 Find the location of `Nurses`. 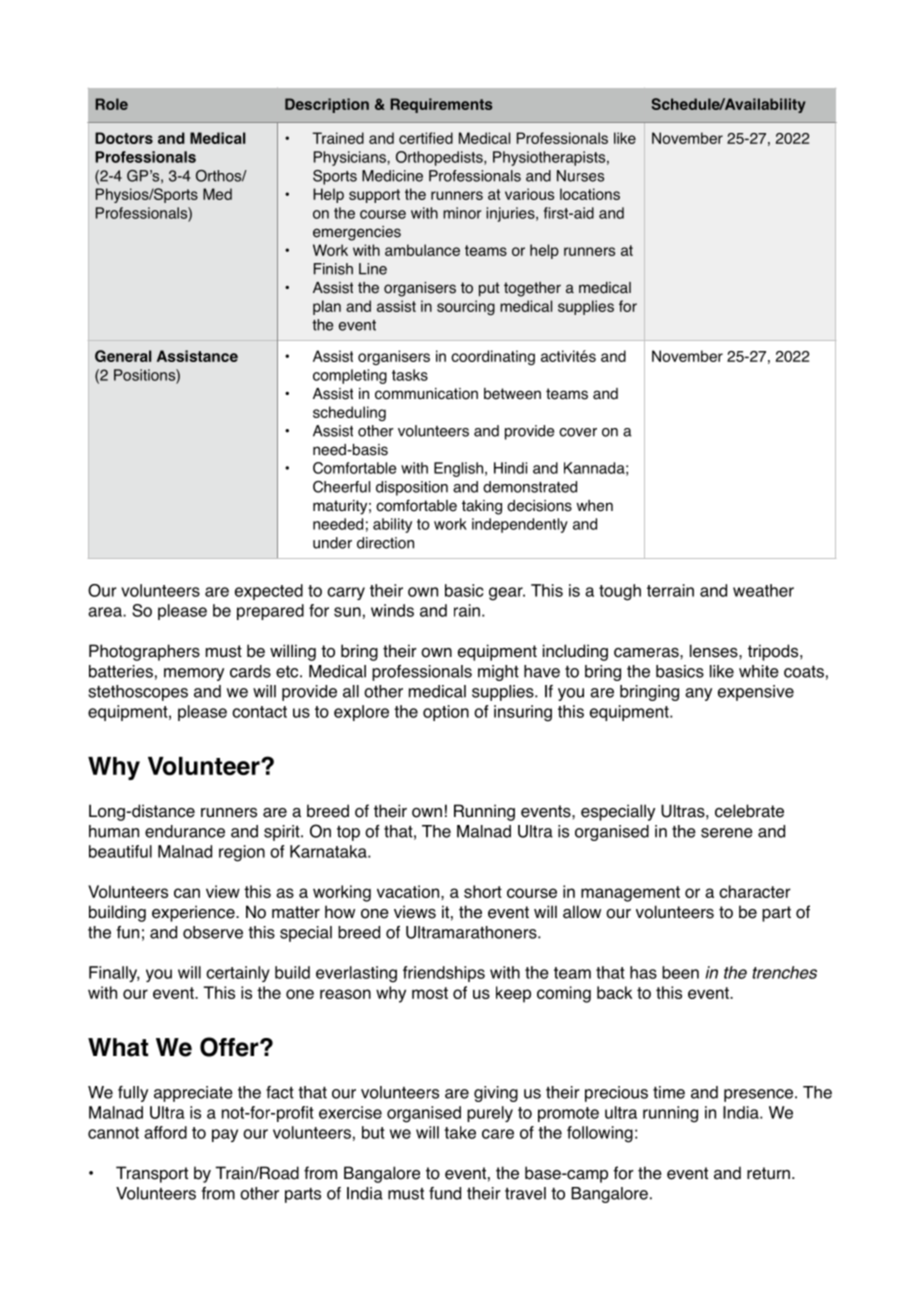

Nurses is located at coordinates (580, 176).
